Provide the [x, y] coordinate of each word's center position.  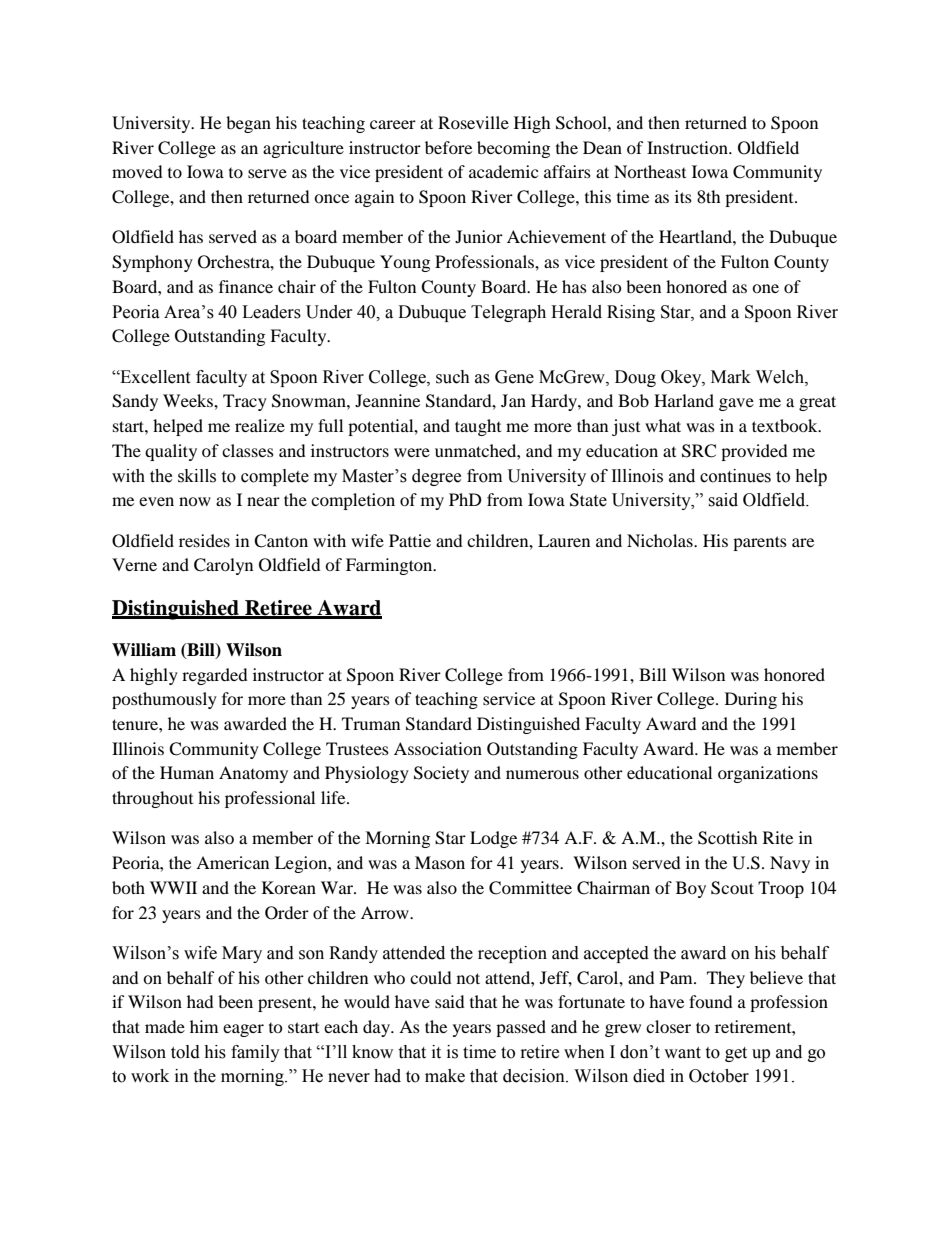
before [448, 147]
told [185, 1052]
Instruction [688, 147]
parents [760, 543]
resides [204, 540]
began [248, 124]
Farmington [390, 566]
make [445, 1076]
